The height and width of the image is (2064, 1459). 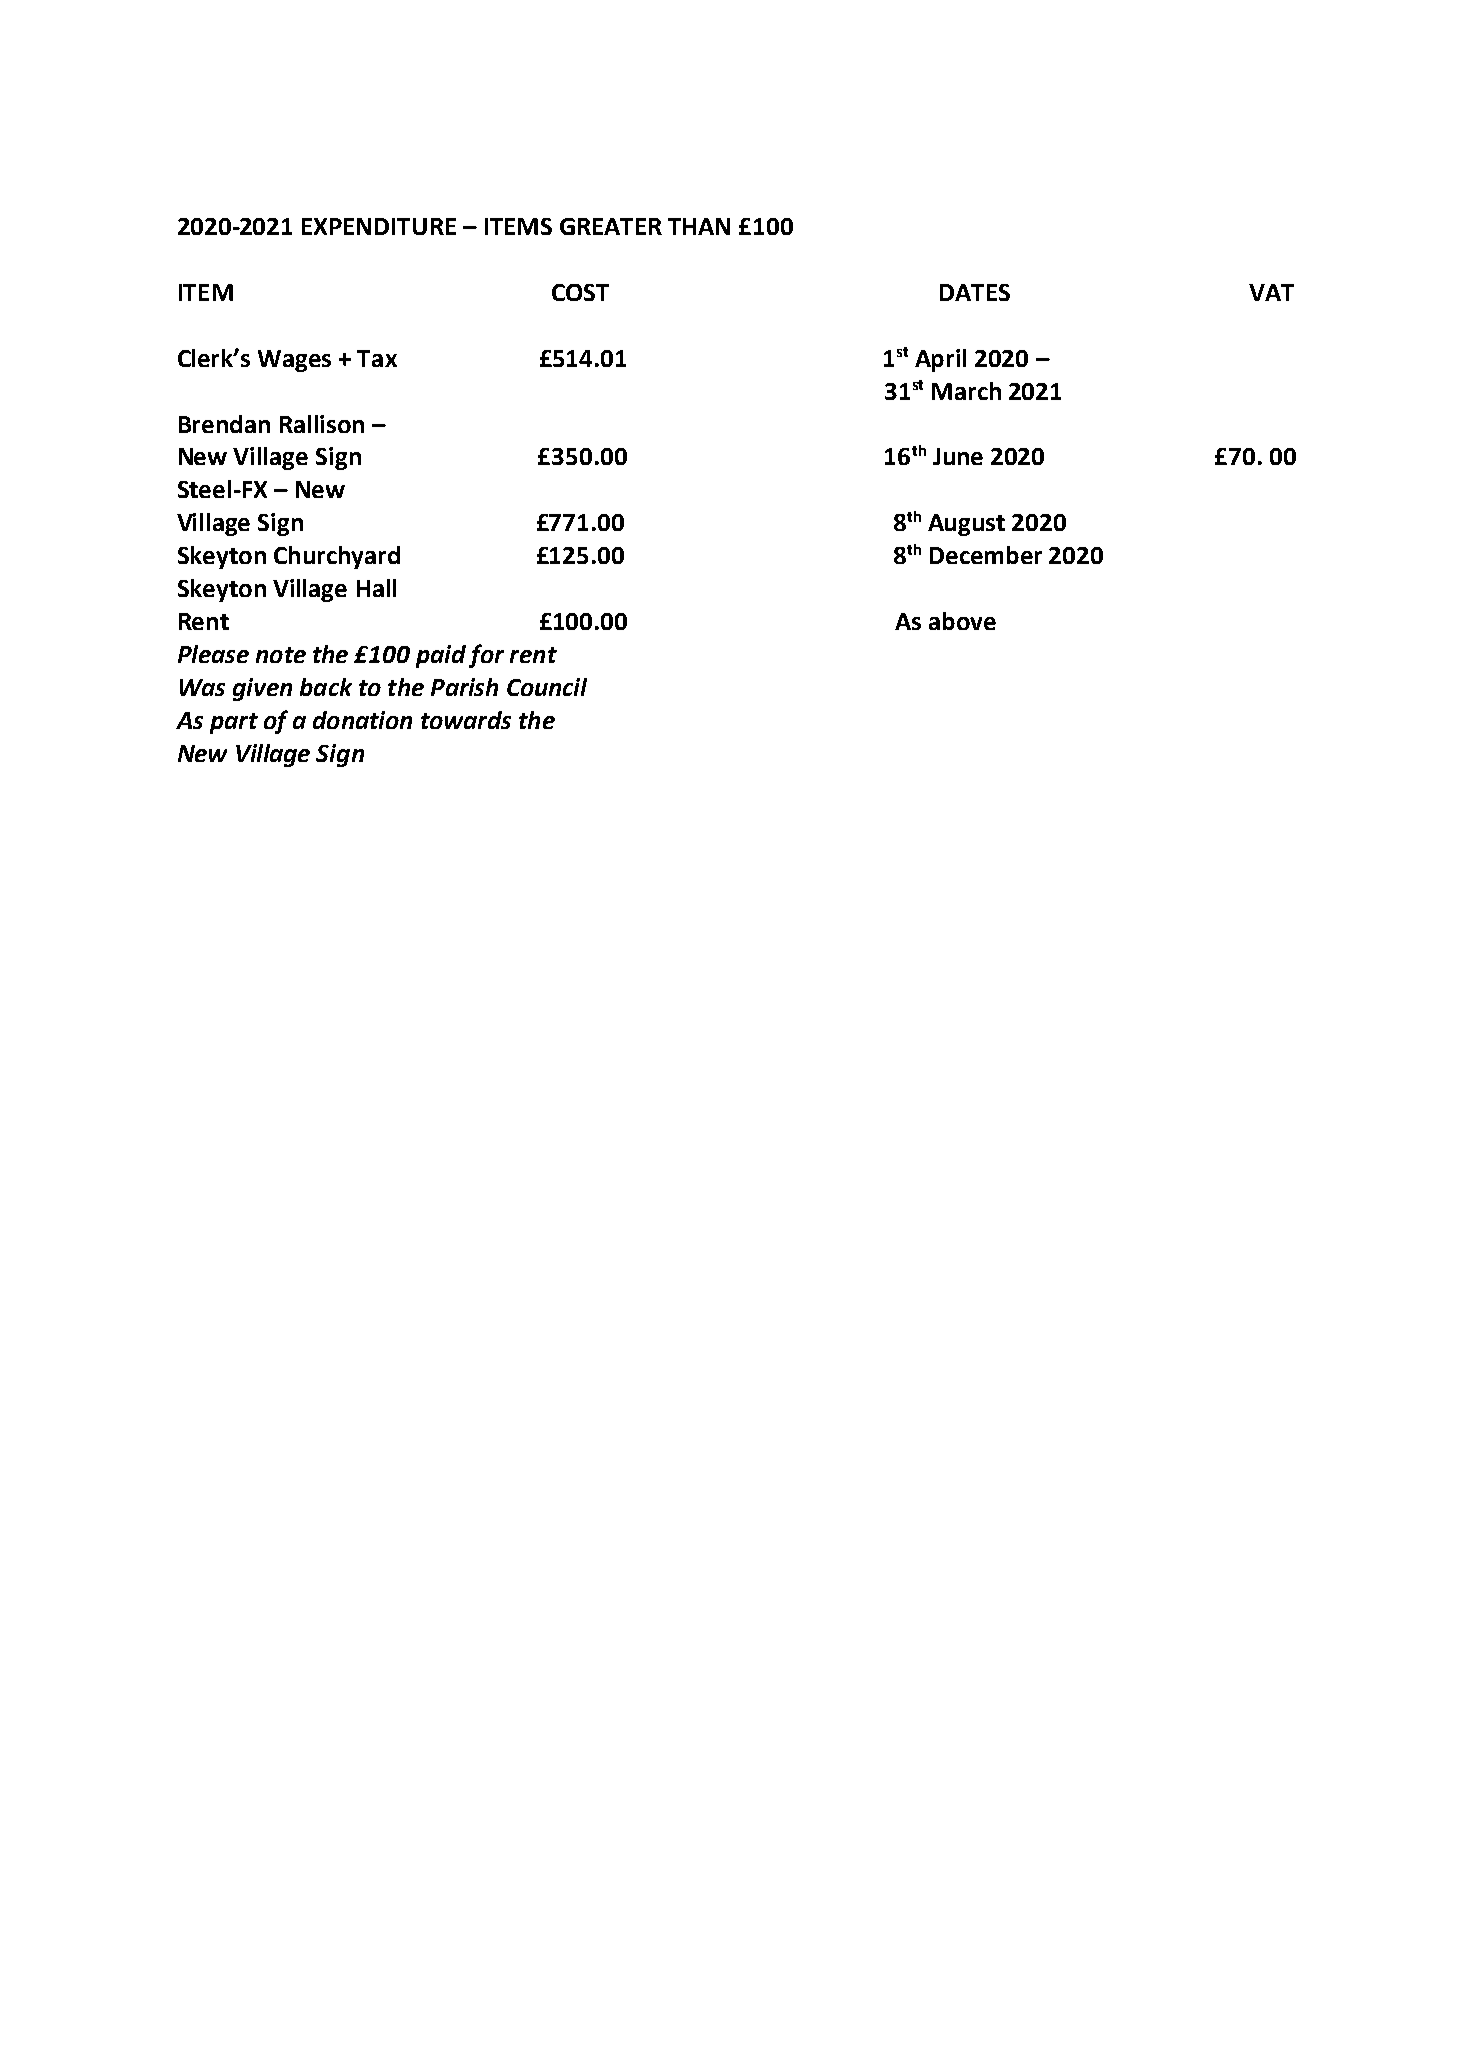 I want to click on April, so click(x=940, y=360).
